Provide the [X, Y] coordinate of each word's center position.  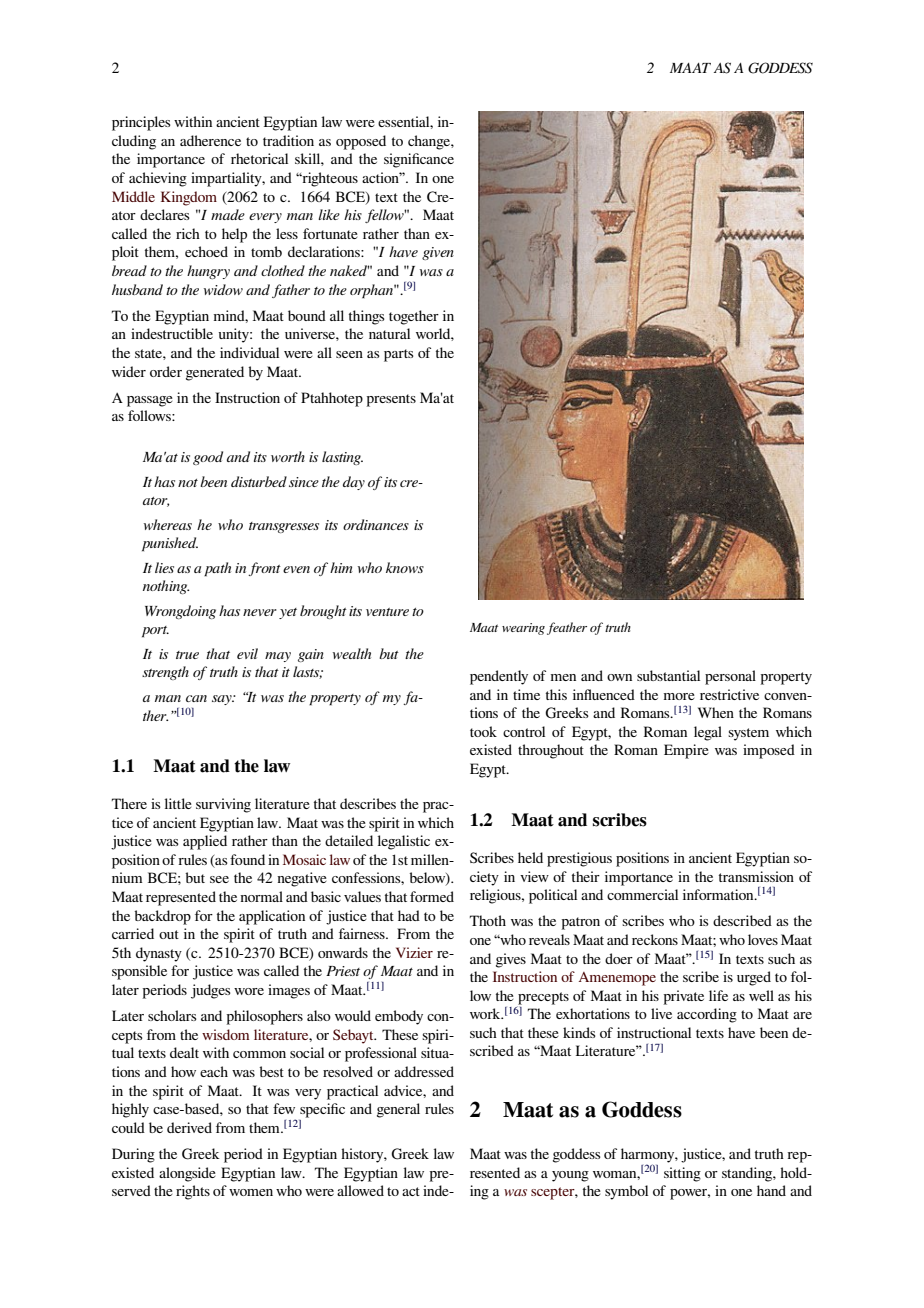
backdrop [162, 917]
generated [215, 373]
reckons [655, 939]
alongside [187, 1174]
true [187, 655]
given [438, 253]
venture [387, 612]
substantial [668, 675]
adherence [210, 140]
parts [399, 355]
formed [432, 896]
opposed [361, 142]
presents [391, 400]
